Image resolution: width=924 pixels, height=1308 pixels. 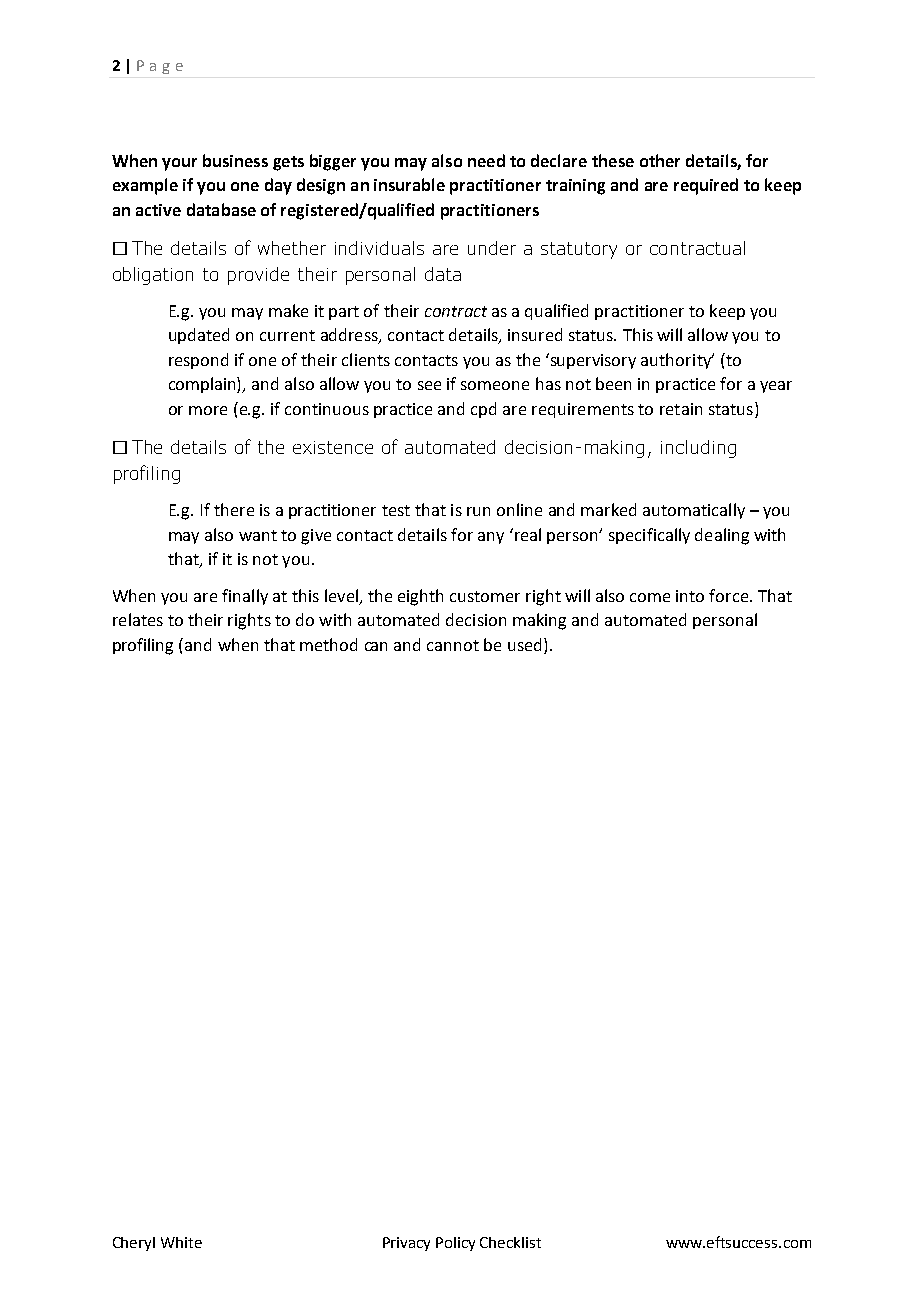 What do you see at coordinates (409, 184) in the screenshot?
I see `insurable` at bounding box center [409, 184].
